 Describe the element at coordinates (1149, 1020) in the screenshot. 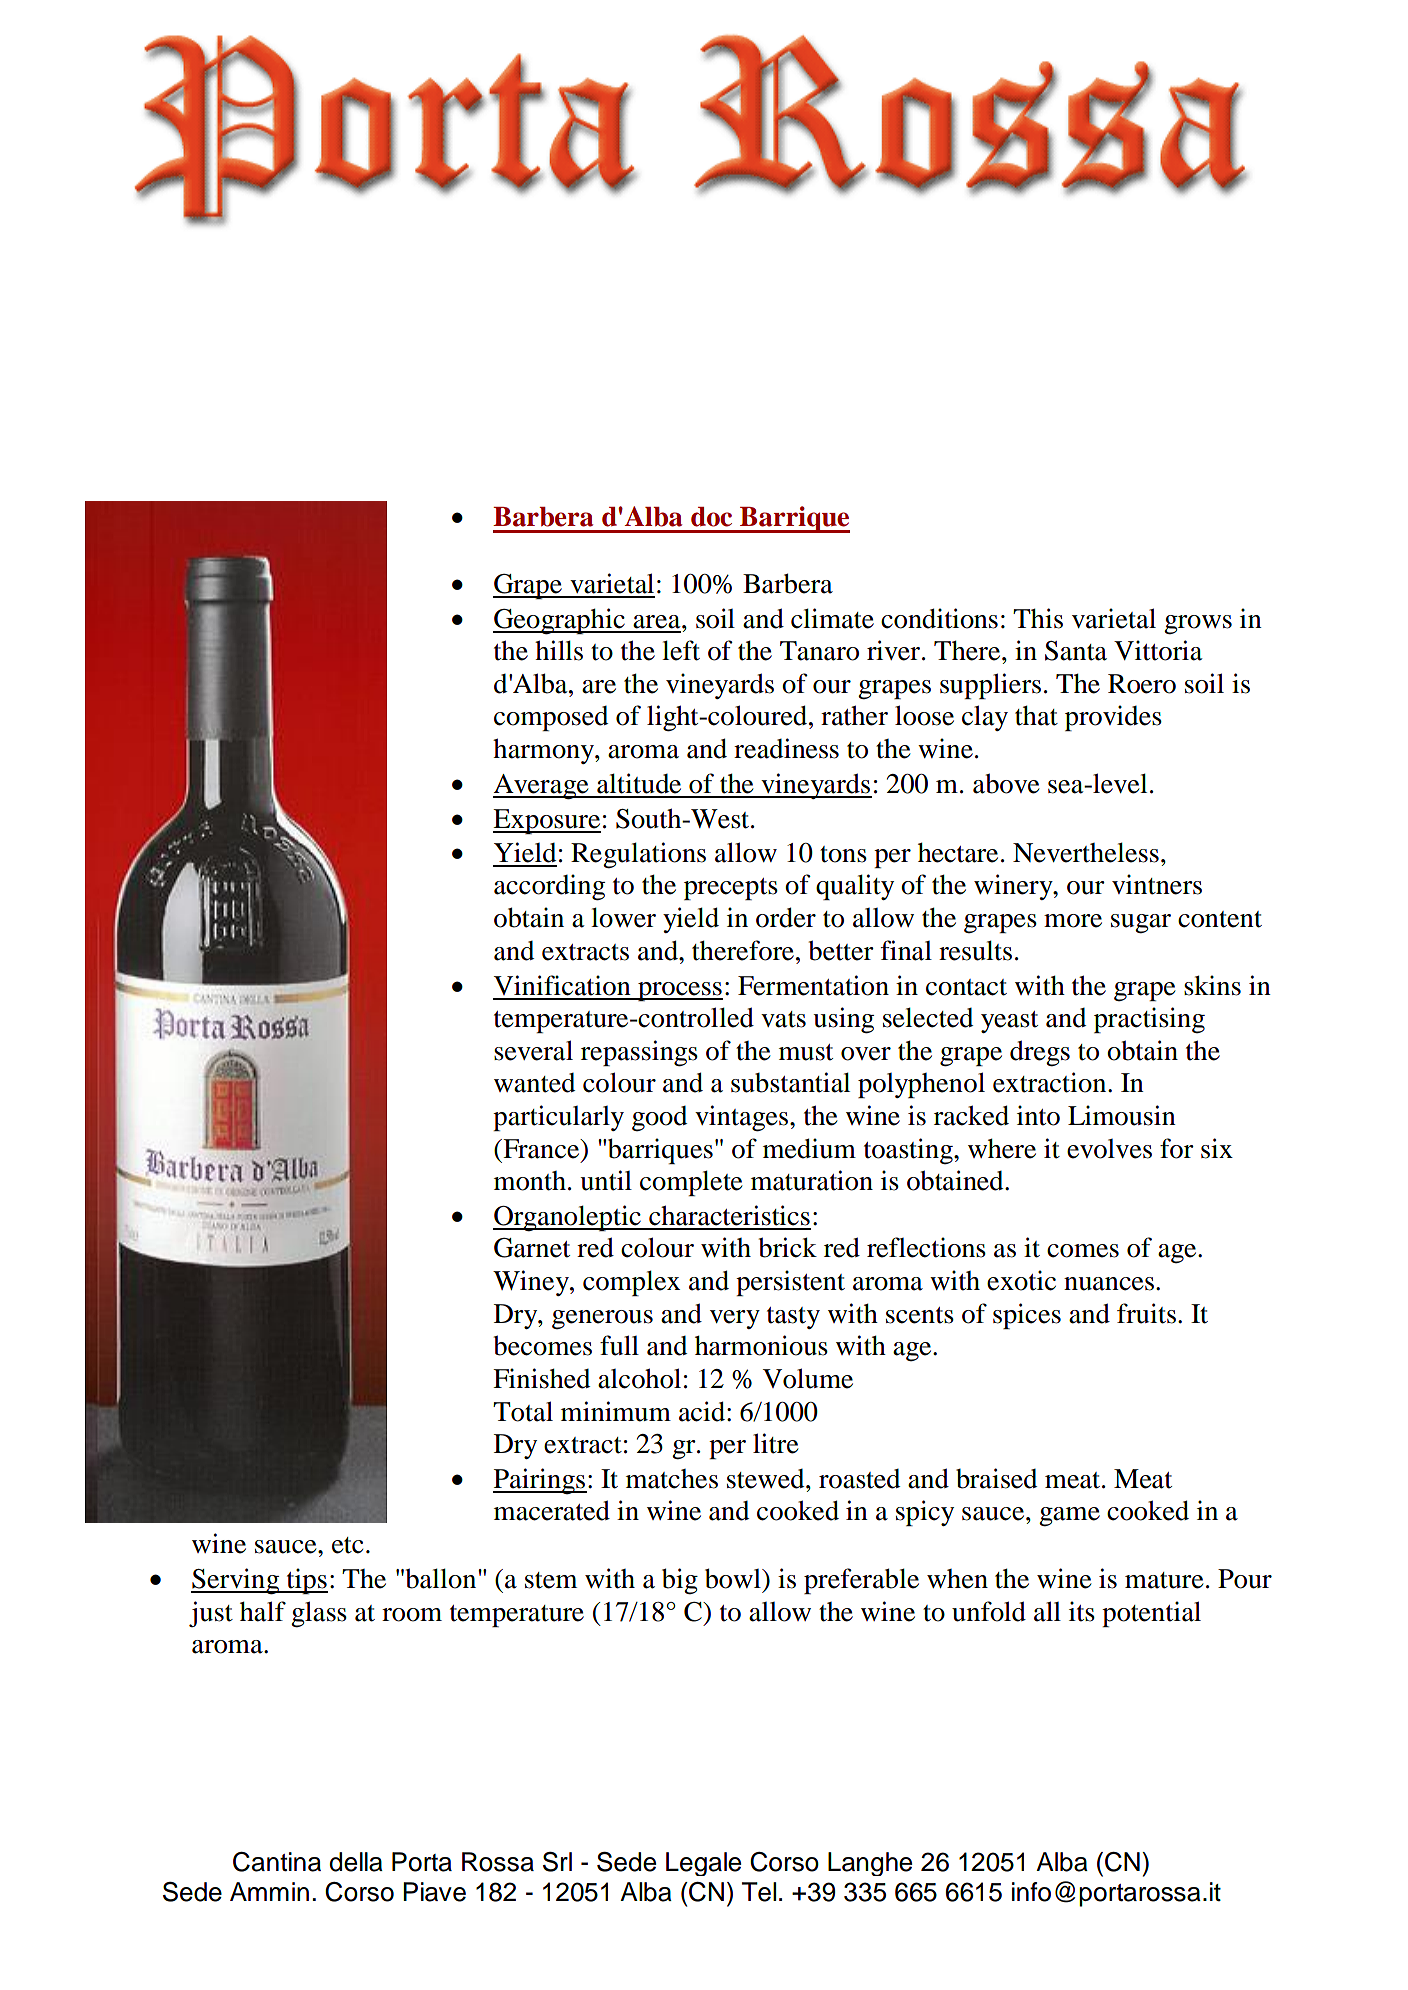

I see `practising` at that location.
